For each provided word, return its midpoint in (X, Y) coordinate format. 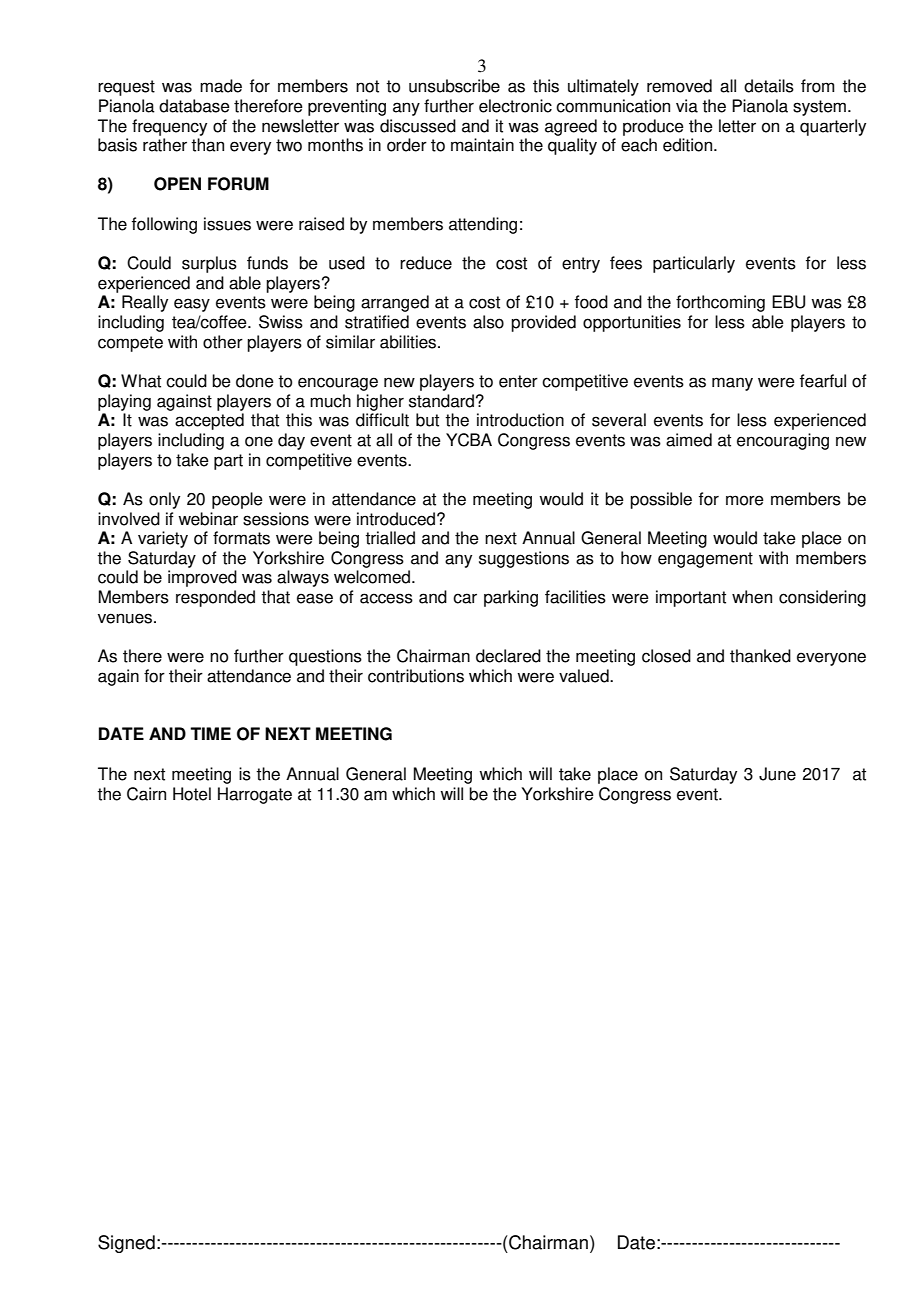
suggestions (524, 559)
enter (518, 381)
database (194, 106)
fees (626, 263)
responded (215, 598)
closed (666, 656)
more (745, 500)
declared (508, 656)
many (732, 384)
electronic (515, 106)
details (769, 86)
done (255, 381)
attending (483, 225)
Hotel (192, 794)
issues (227, 224)
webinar (208, 519)
